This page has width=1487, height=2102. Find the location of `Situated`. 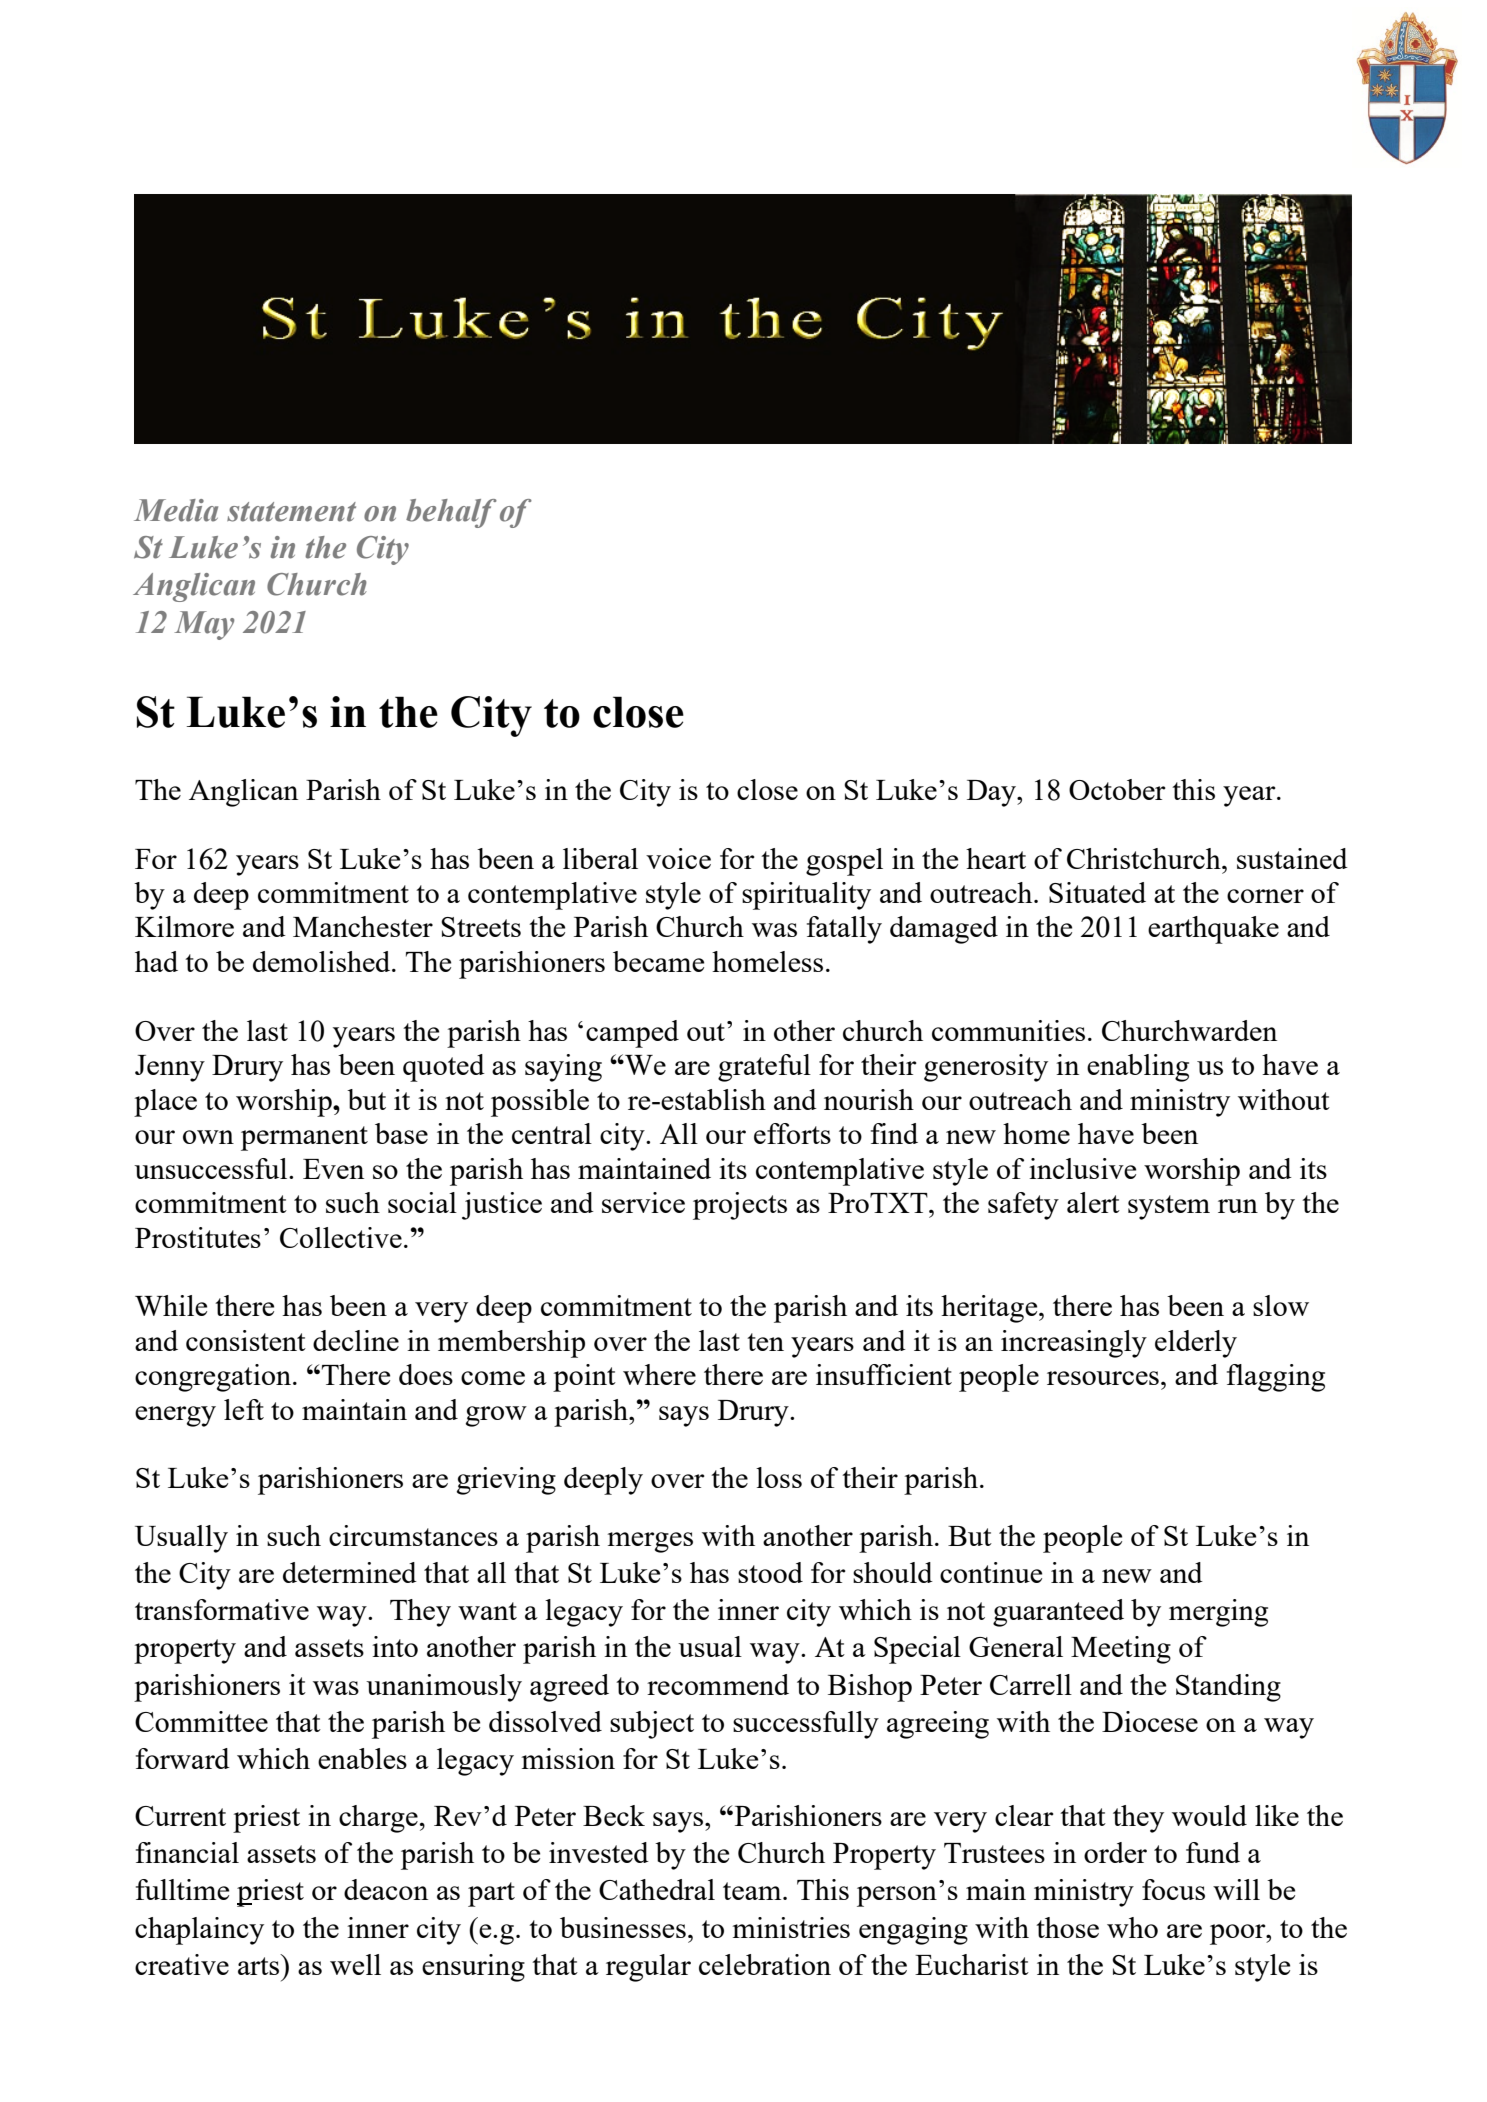

Situated is located at coordinates (1097, 892).
